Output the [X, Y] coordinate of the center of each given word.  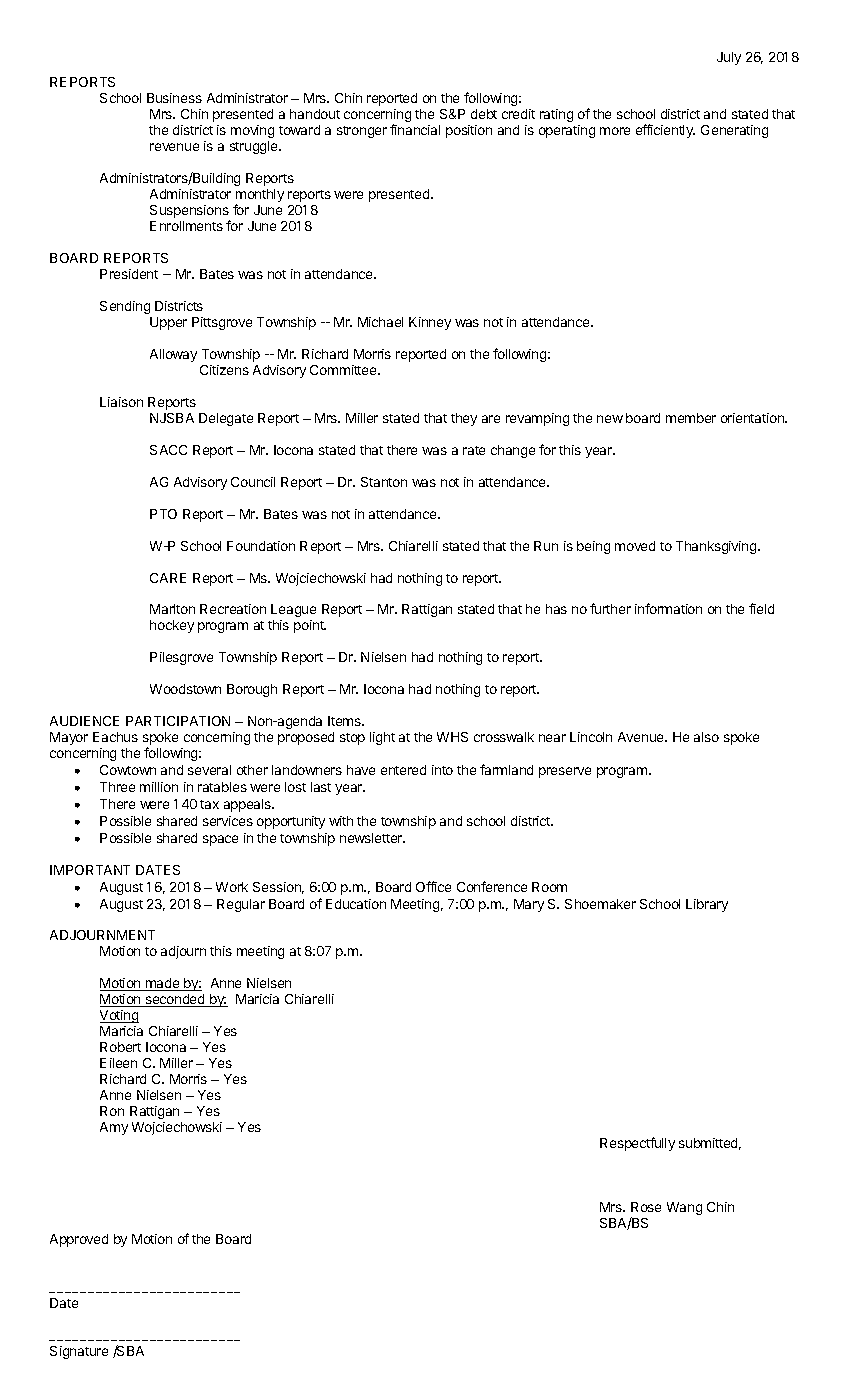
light [382, 738]
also [706, 737]
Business [174, 98]
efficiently [665, 131]
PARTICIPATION [178, 721]
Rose [646, 1207]
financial [415, 129]
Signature [79, 1352]
